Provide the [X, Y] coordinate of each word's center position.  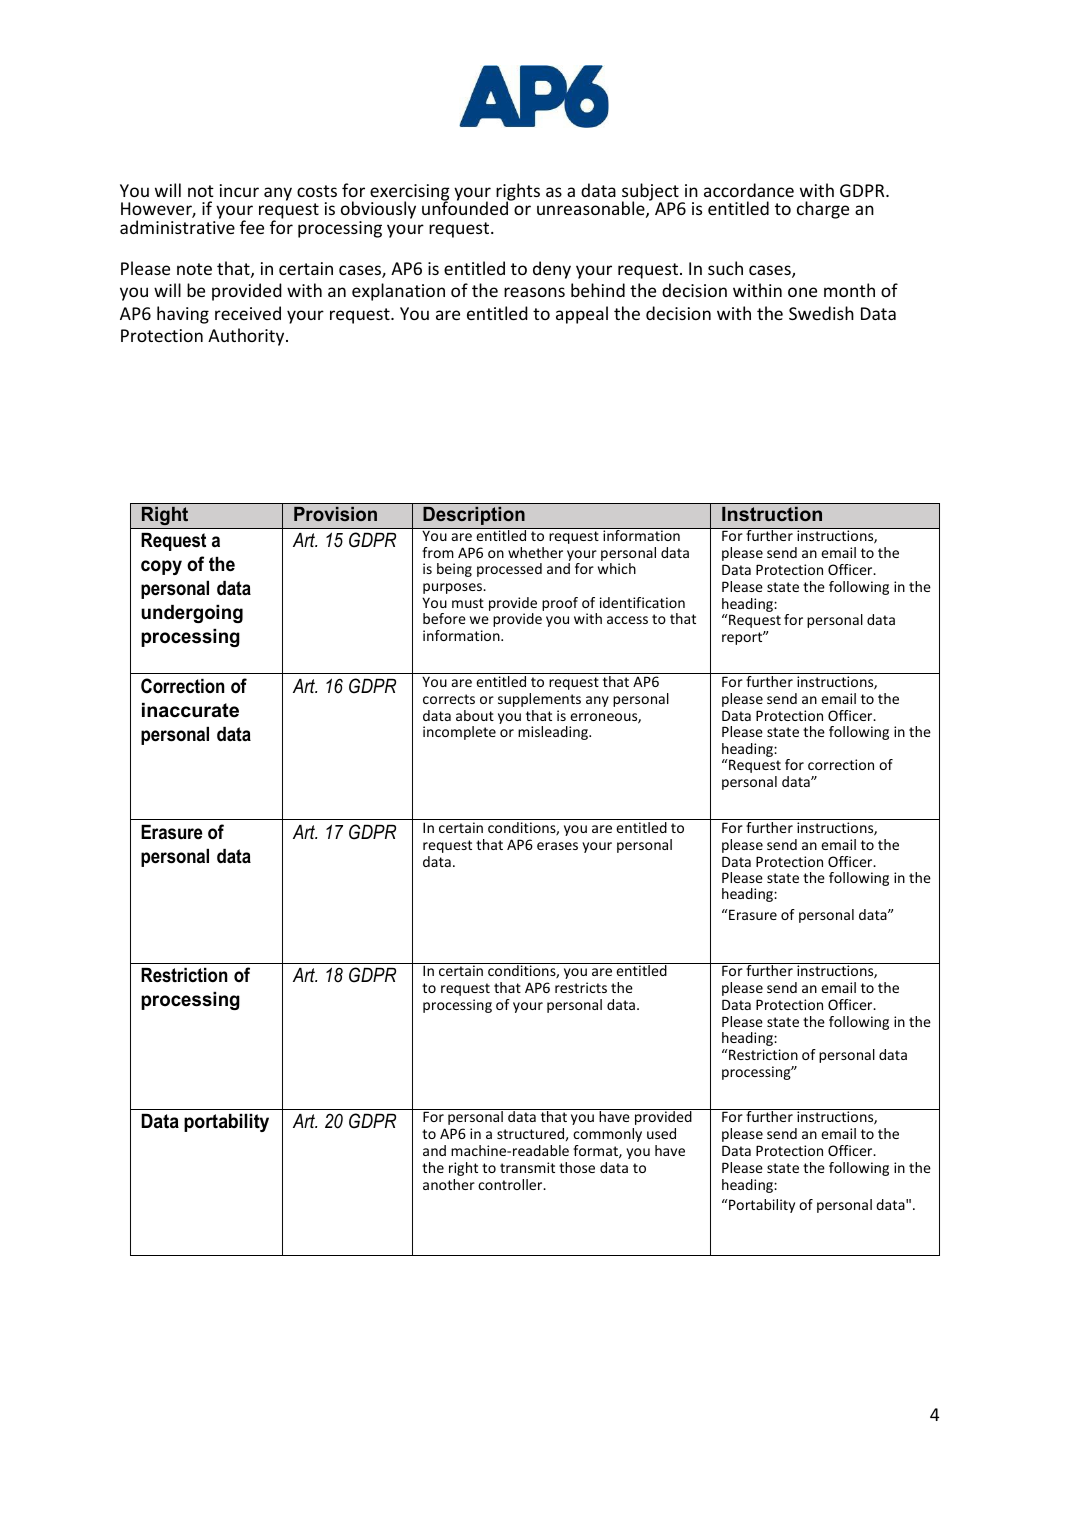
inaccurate [190, 710]
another [449, 1184]
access [627, 620]
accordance [749, 190]
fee [252, 227]
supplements [539, 700]
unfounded [466, 207]
